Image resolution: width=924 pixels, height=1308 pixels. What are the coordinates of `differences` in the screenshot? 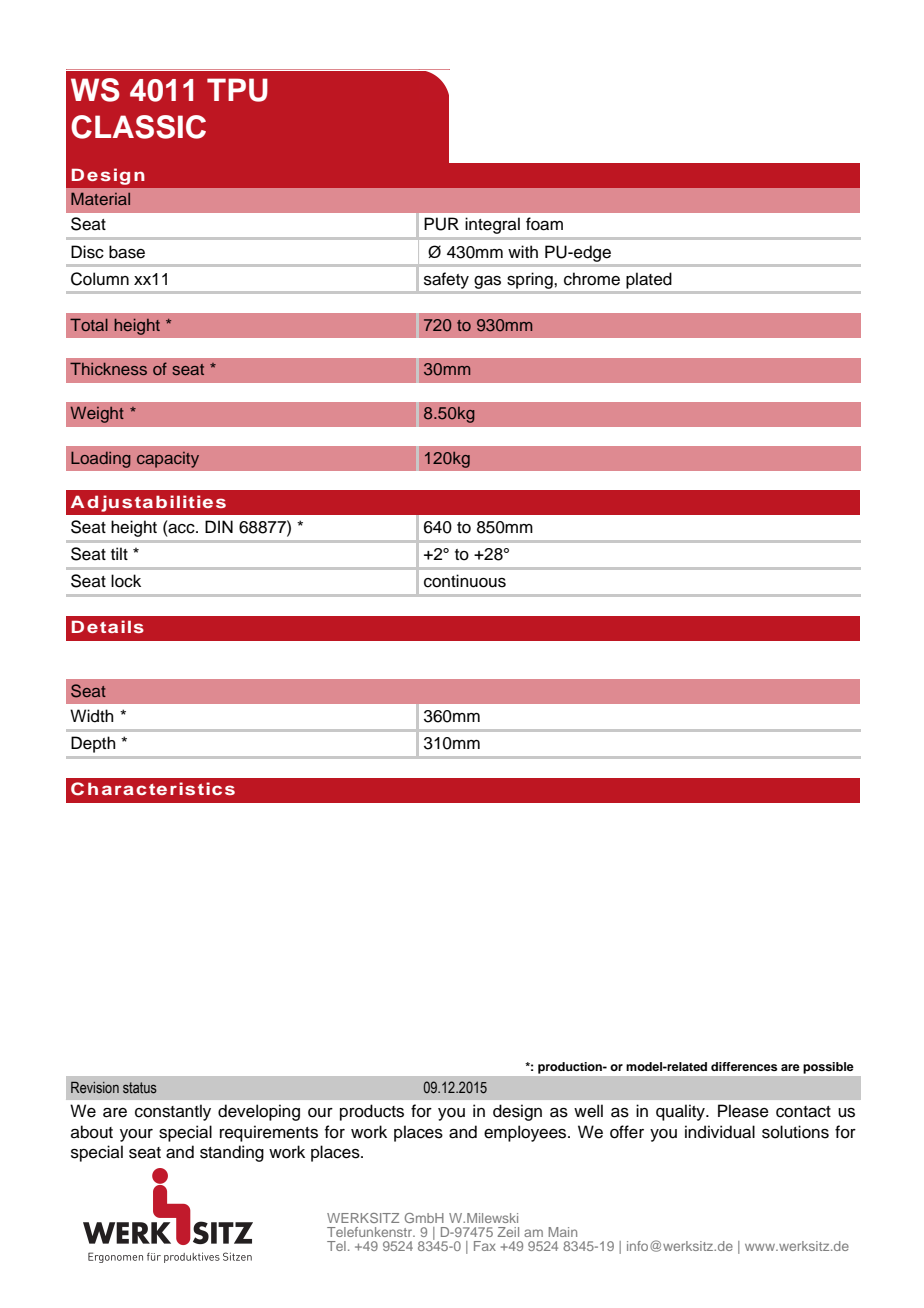 It's located at (744, 1066).
